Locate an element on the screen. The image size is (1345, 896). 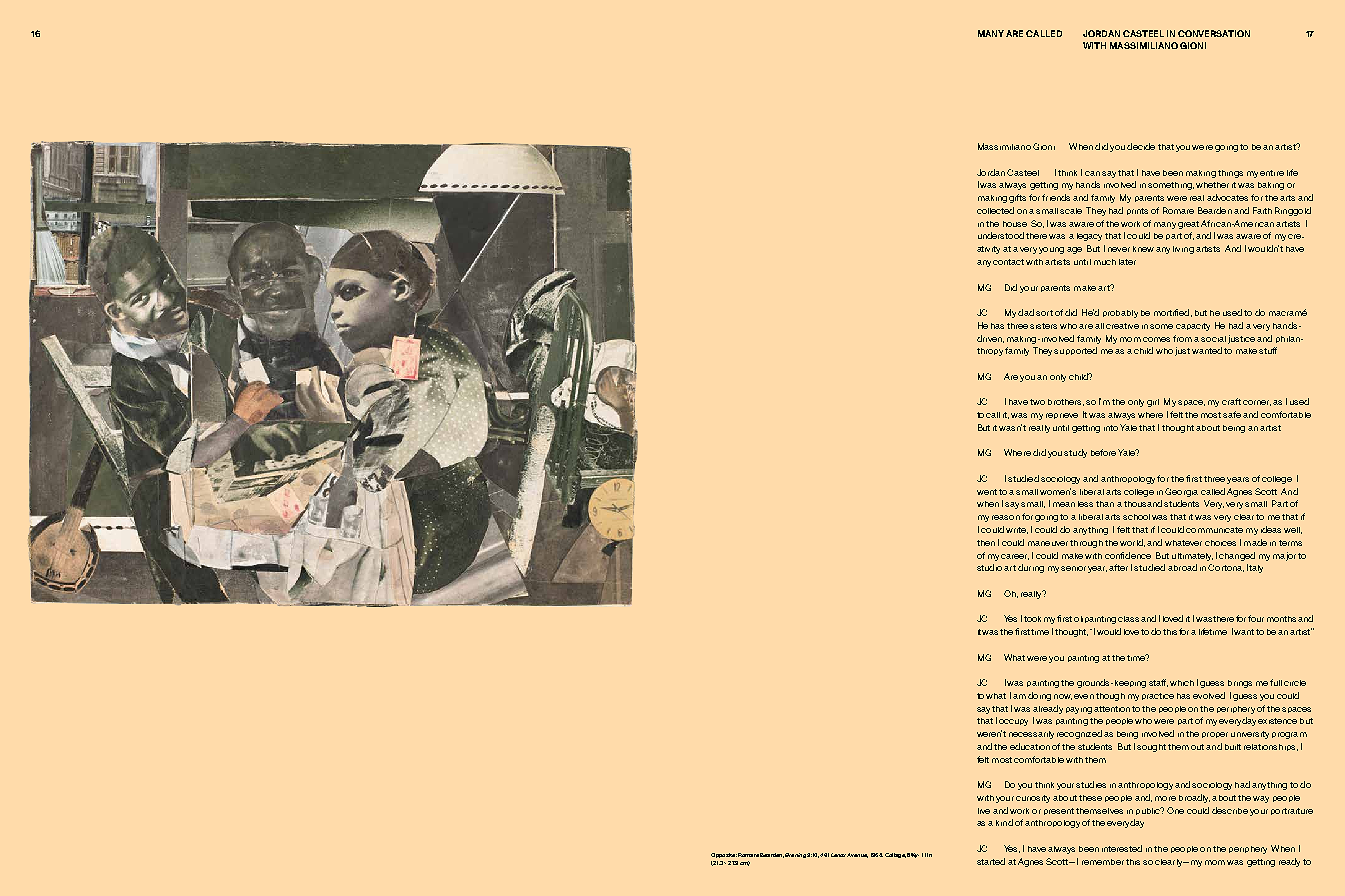
Faith is located at coordinates (1262, 210).
